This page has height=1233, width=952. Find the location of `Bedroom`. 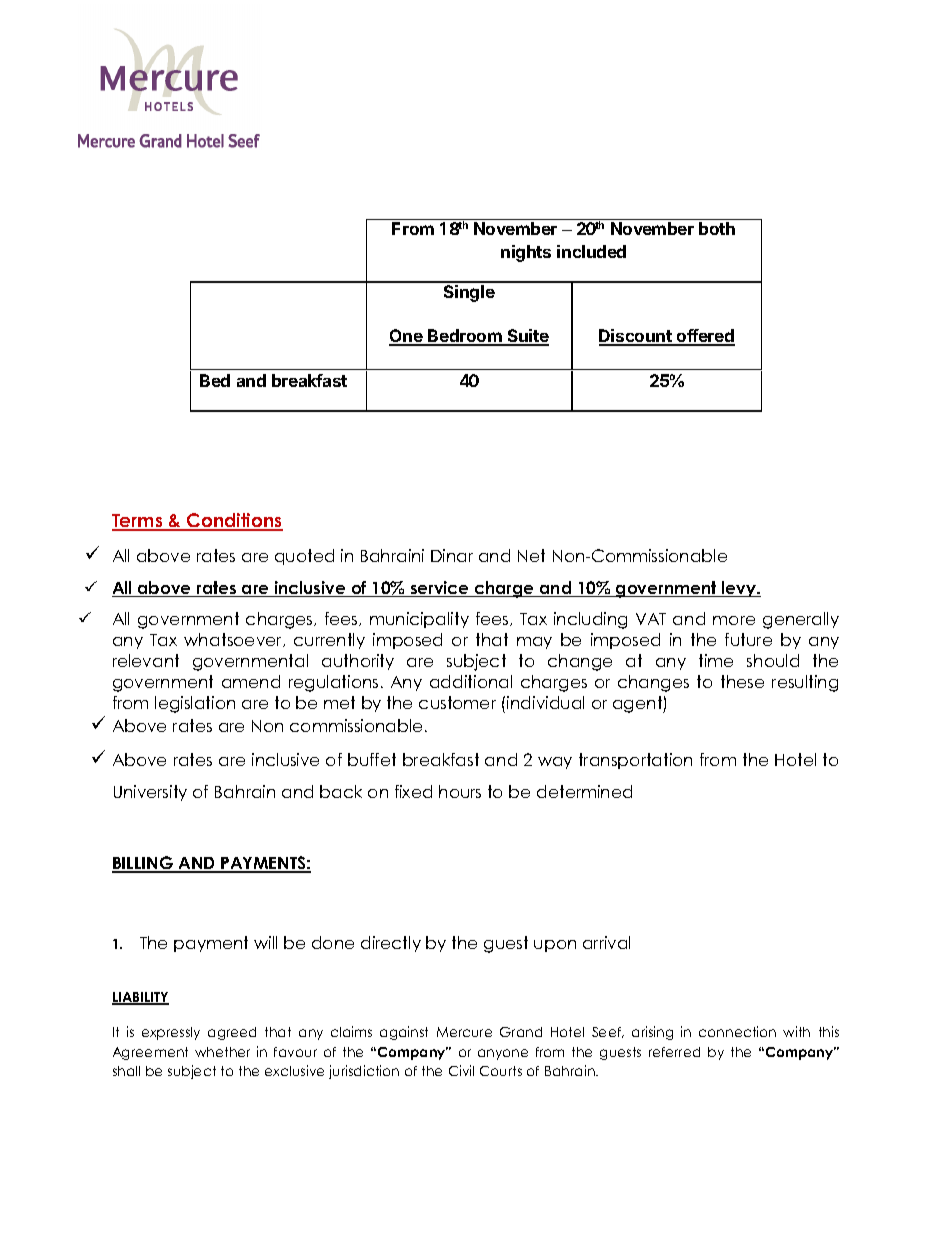

Bedroom is located at coordinates (465, 337).
